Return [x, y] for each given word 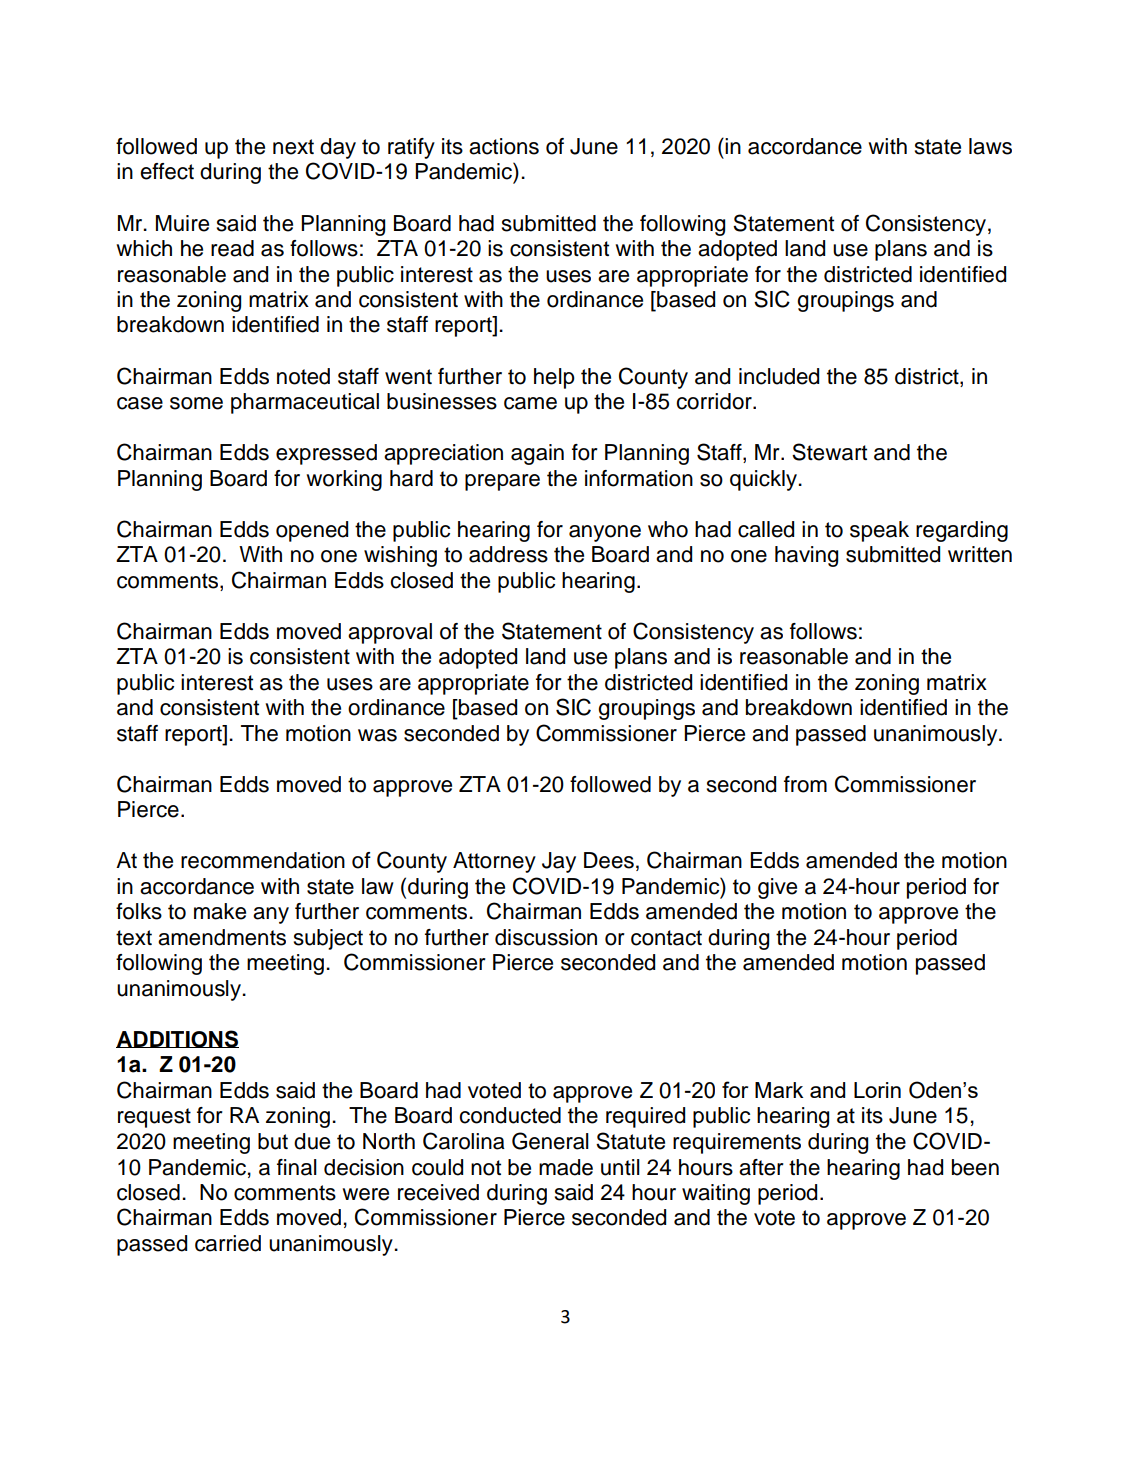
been [975, 1167]
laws [990, 146]
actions [504, 146]
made [566, 1167]
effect [167, 171]
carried [228, 1243]
